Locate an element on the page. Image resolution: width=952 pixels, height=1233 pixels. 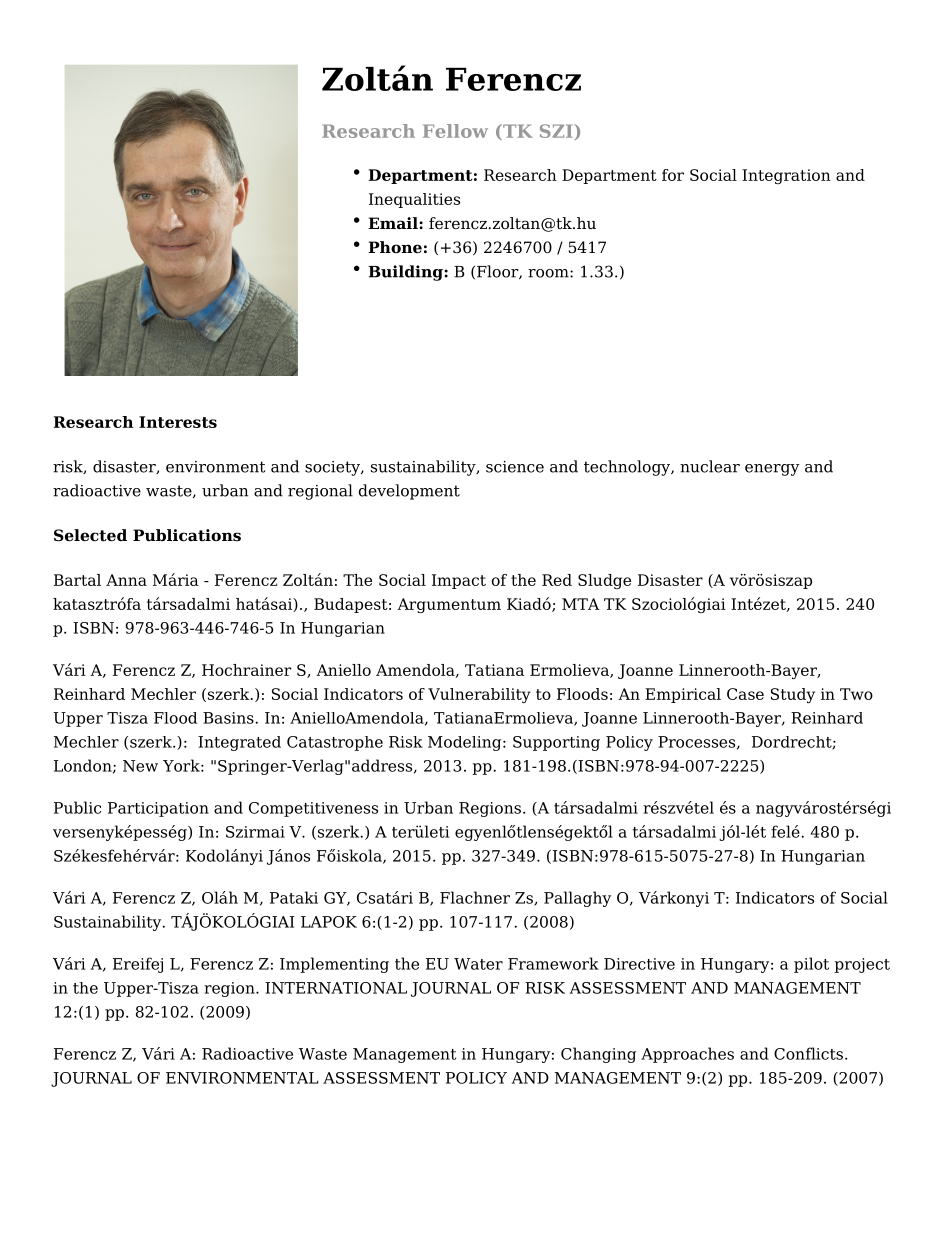
Interests is located at coordinates (178, 422).
